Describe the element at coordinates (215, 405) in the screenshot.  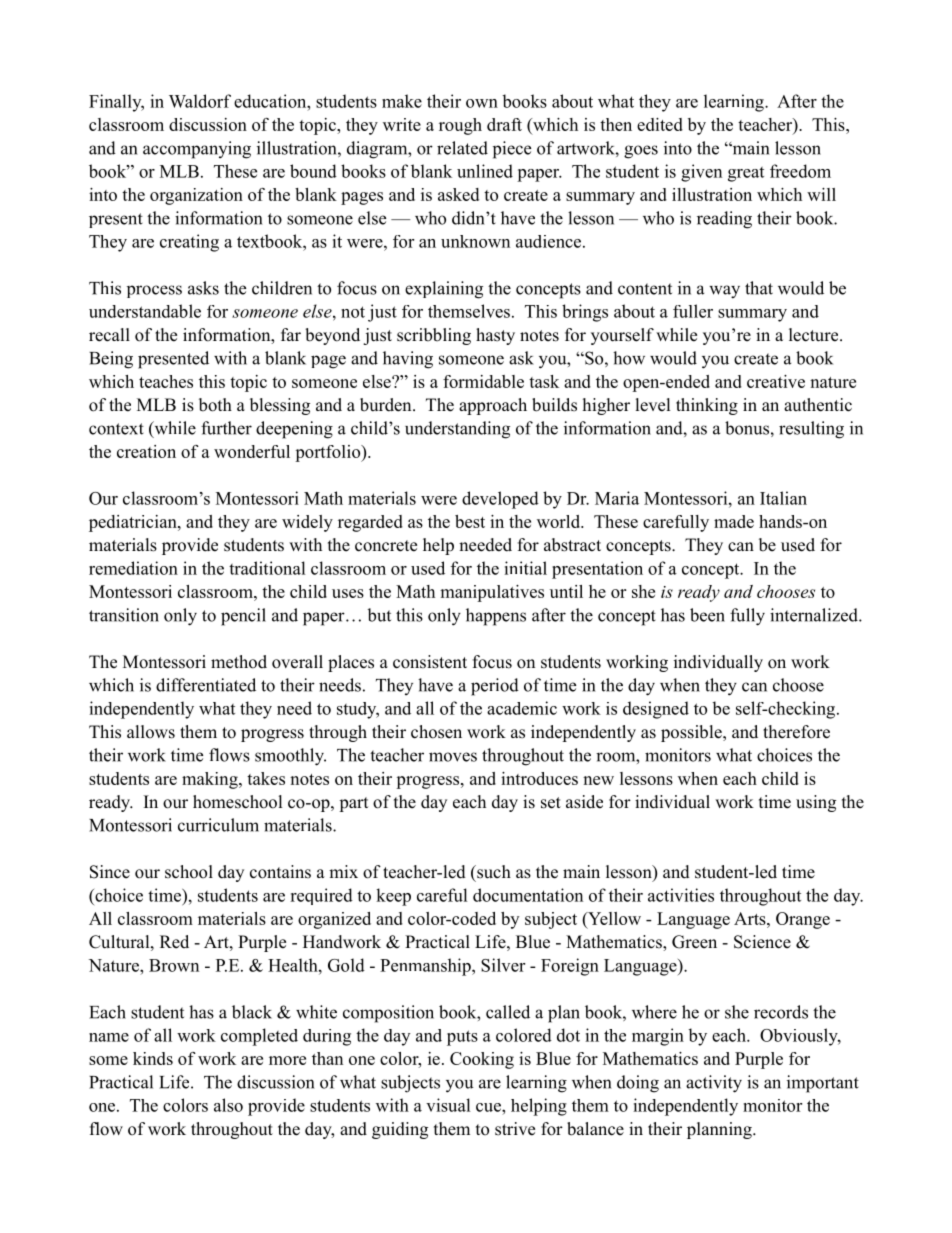
I see `both` at that location.
